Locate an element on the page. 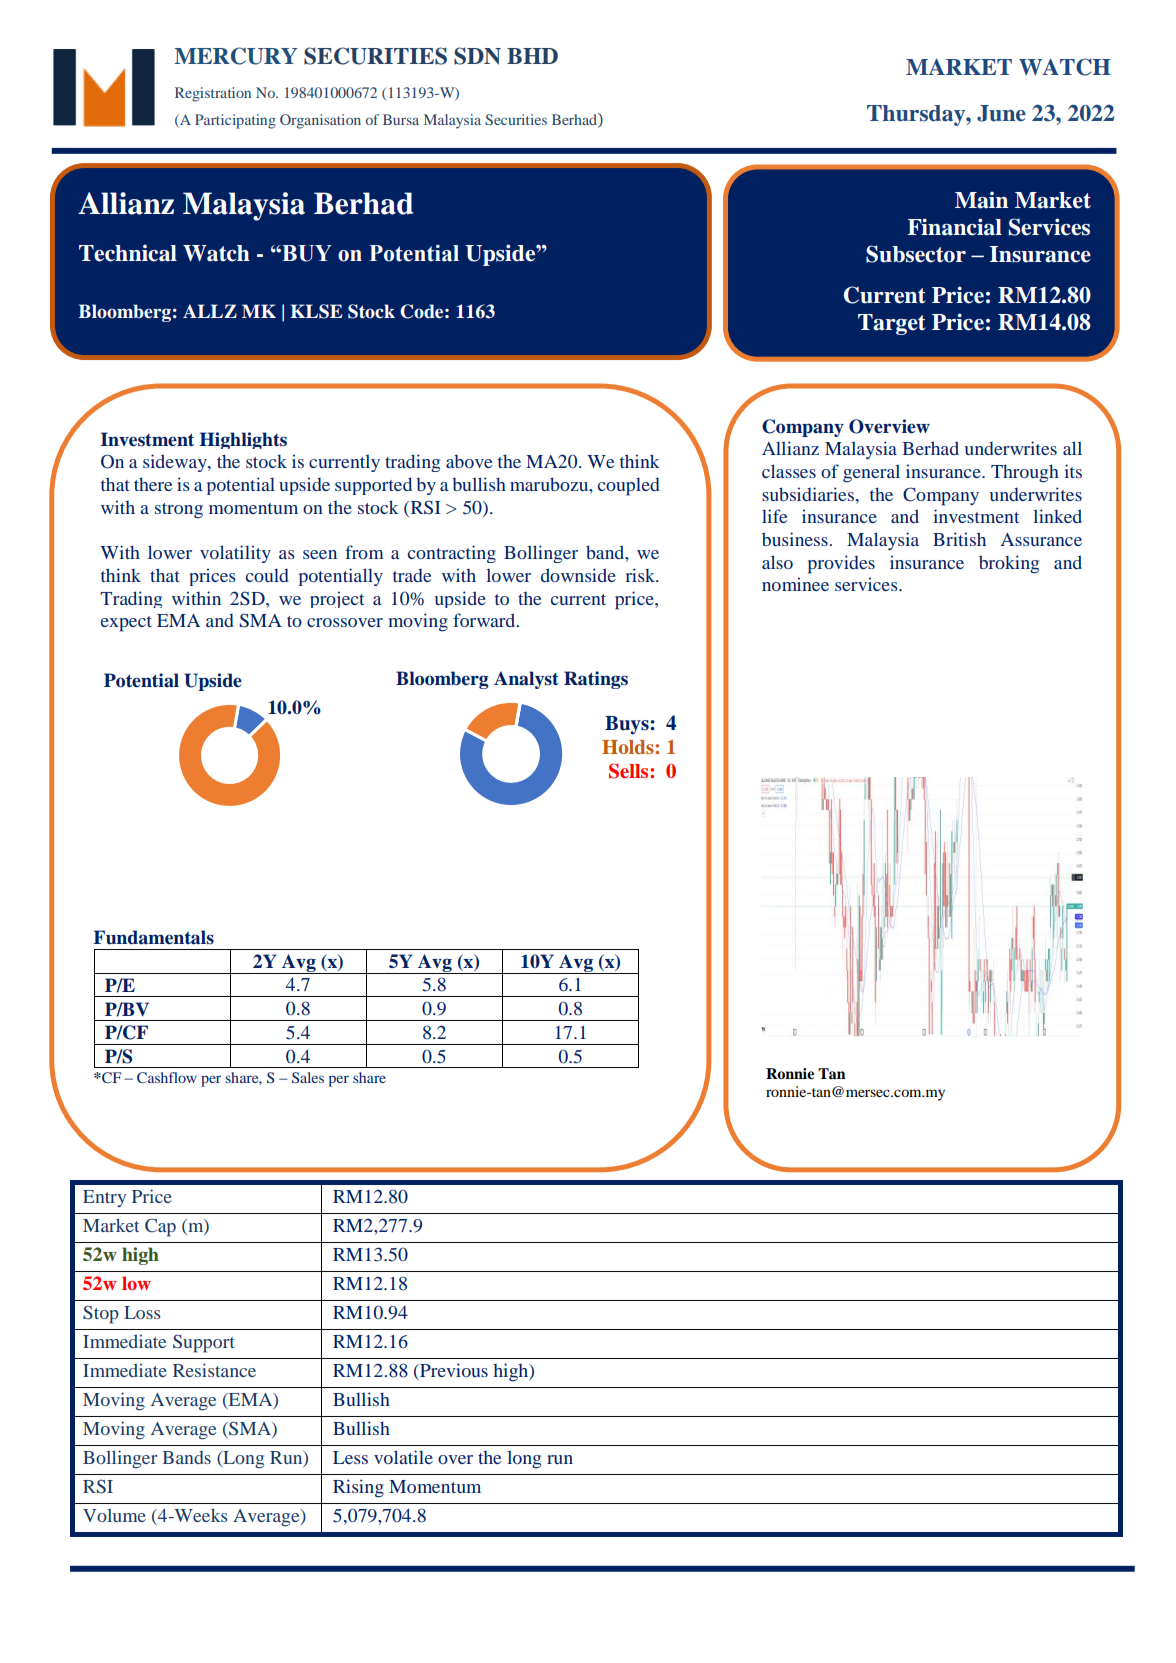 The width and height of the document is (1176, 1663). Volume is located at coordinates (114, 1515).
